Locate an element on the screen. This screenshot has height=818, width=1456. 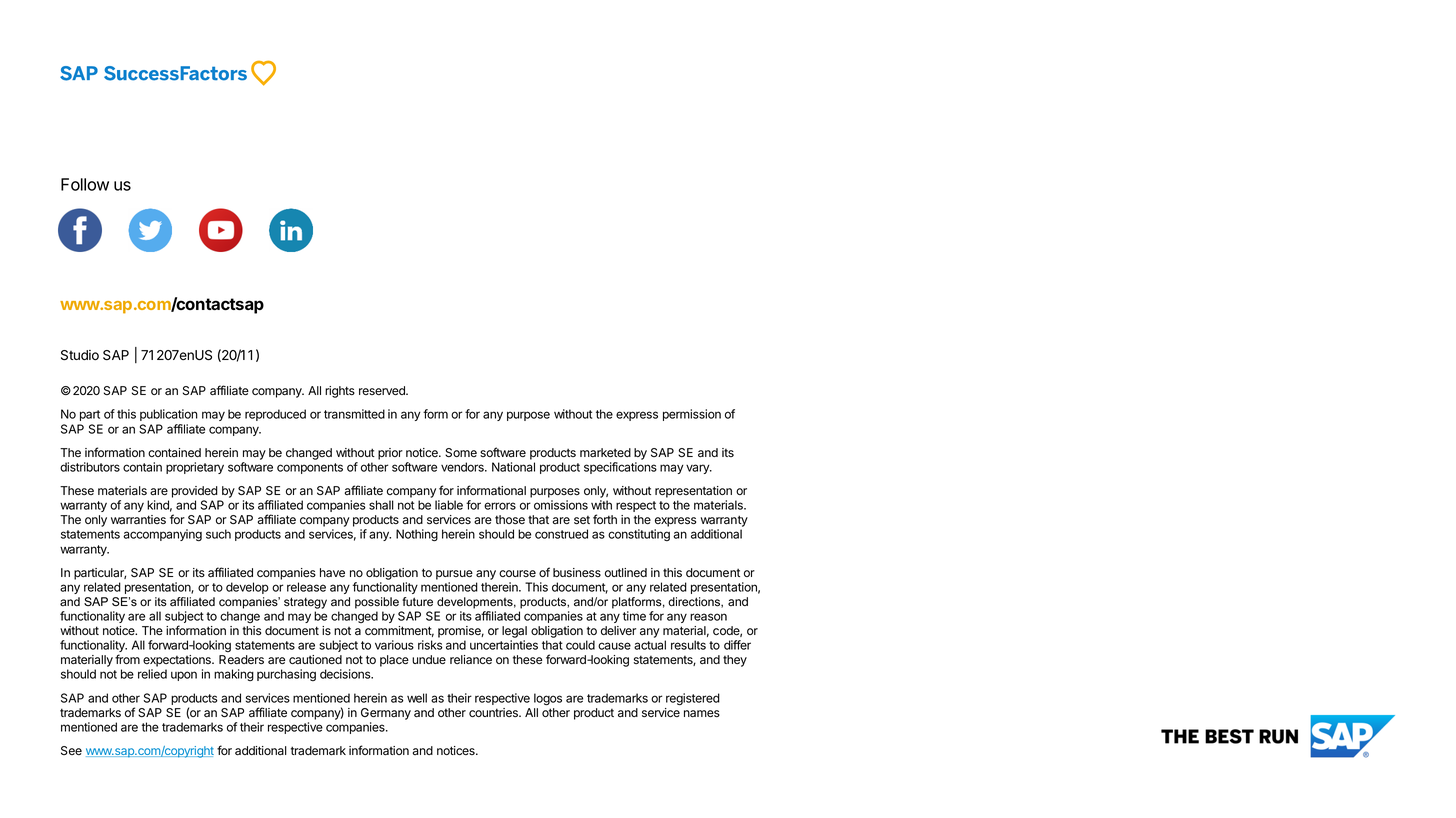
future is located at coordinates (417, 602).
